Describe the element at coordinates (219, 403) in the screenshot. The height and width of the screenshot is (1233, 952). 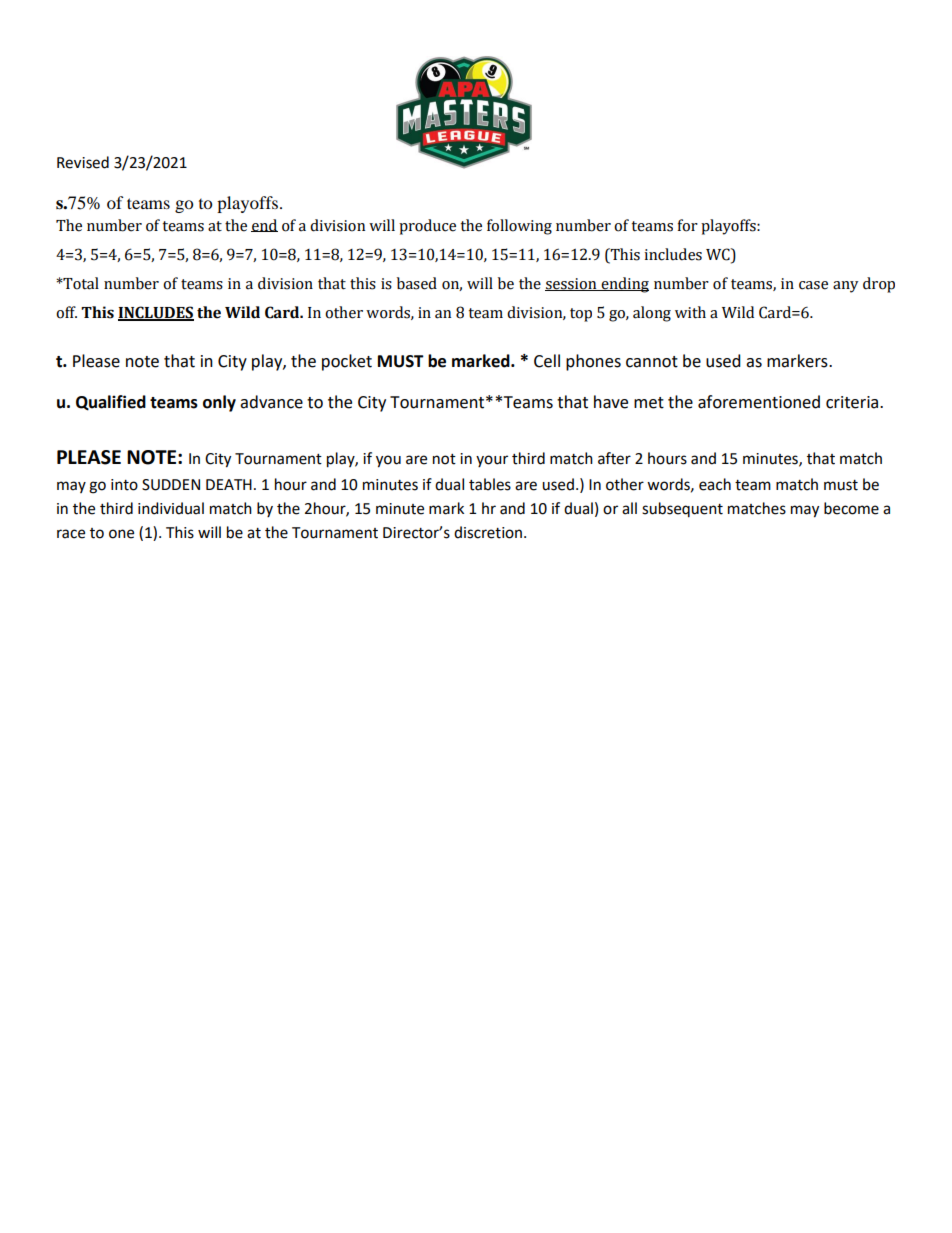
I see `only` at that location.
